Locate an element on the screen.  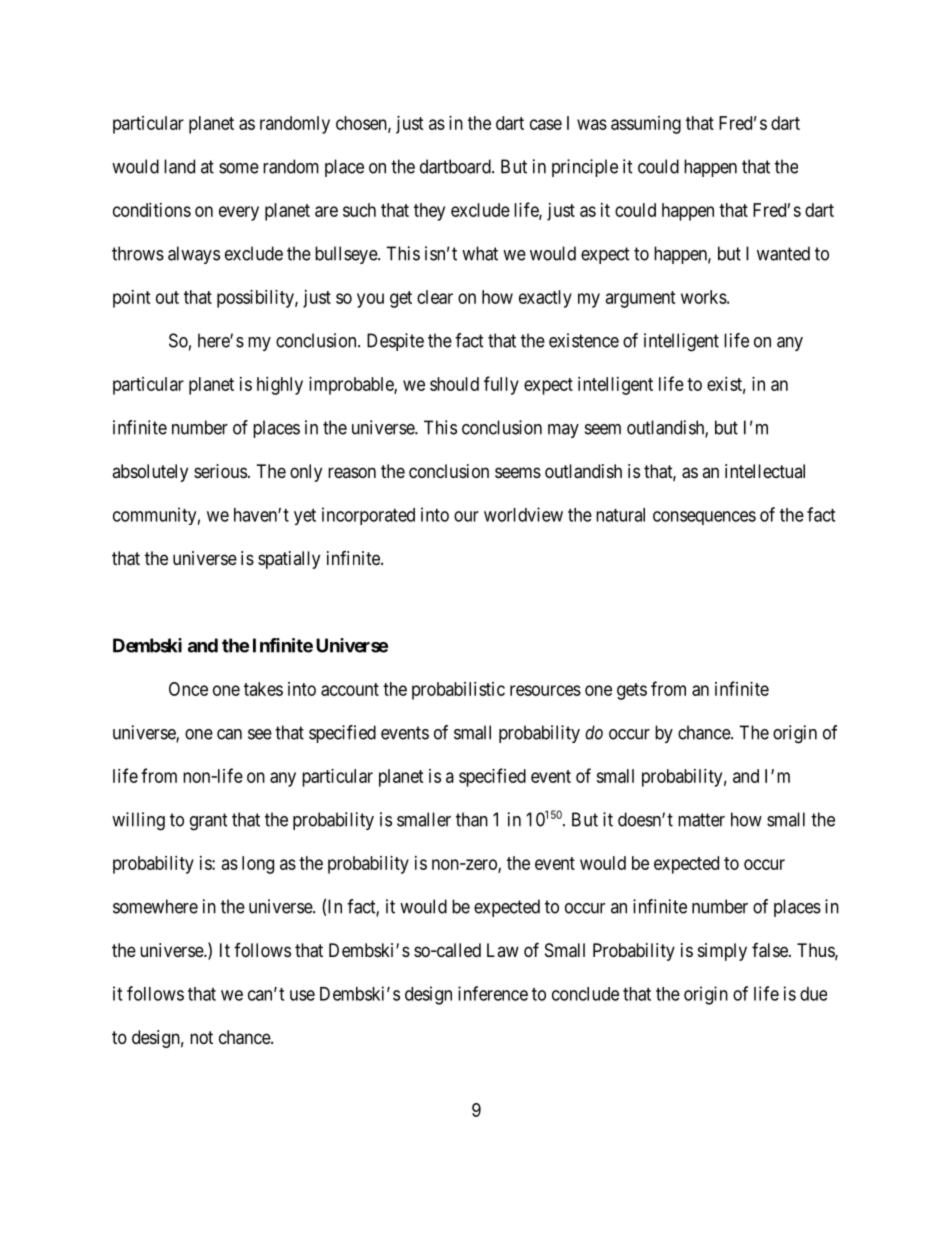
spatially is located at coordinates (289, 560).
